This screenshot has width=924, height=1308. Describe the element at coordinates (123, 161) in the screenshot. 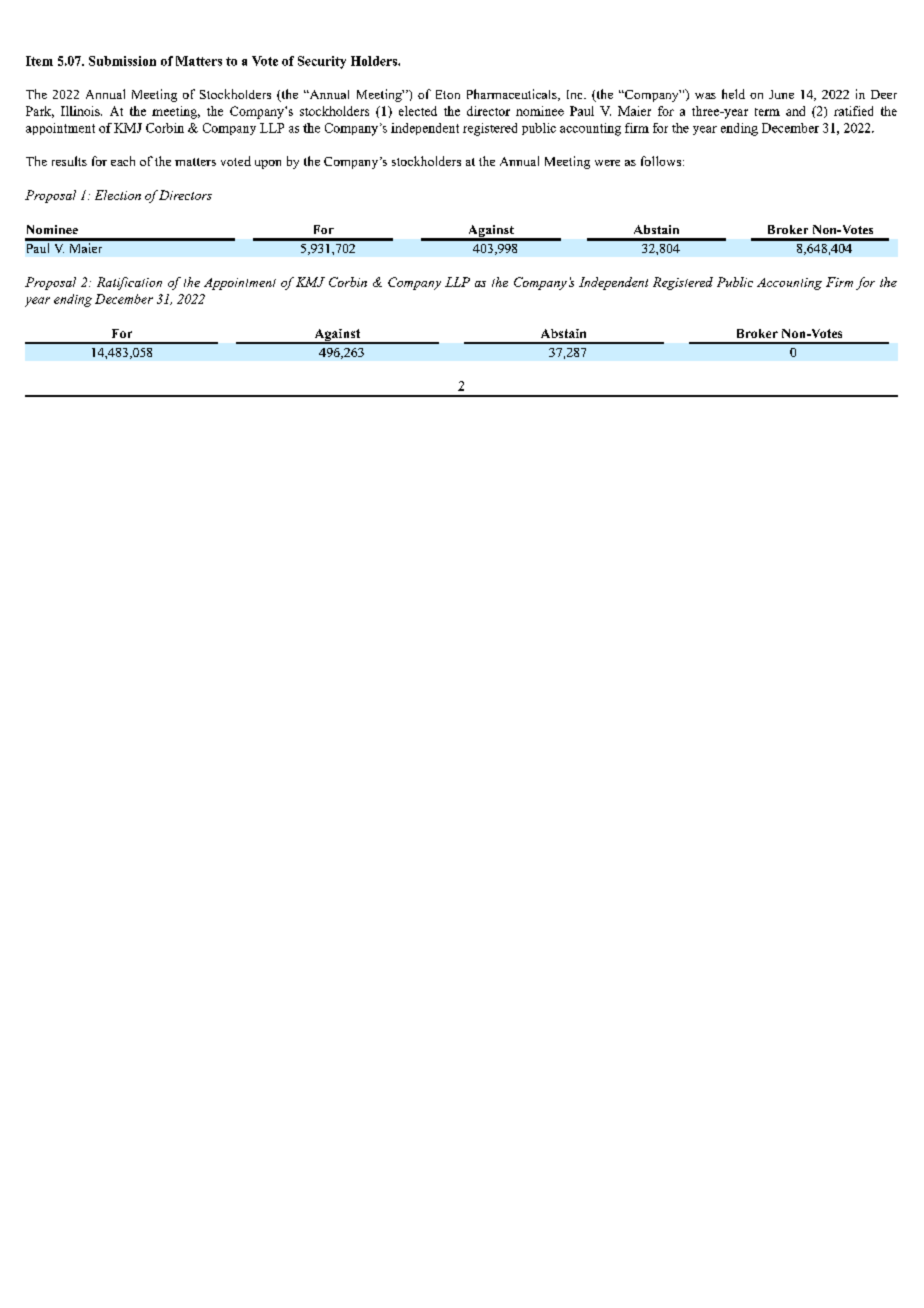

I see `each` at that location.
